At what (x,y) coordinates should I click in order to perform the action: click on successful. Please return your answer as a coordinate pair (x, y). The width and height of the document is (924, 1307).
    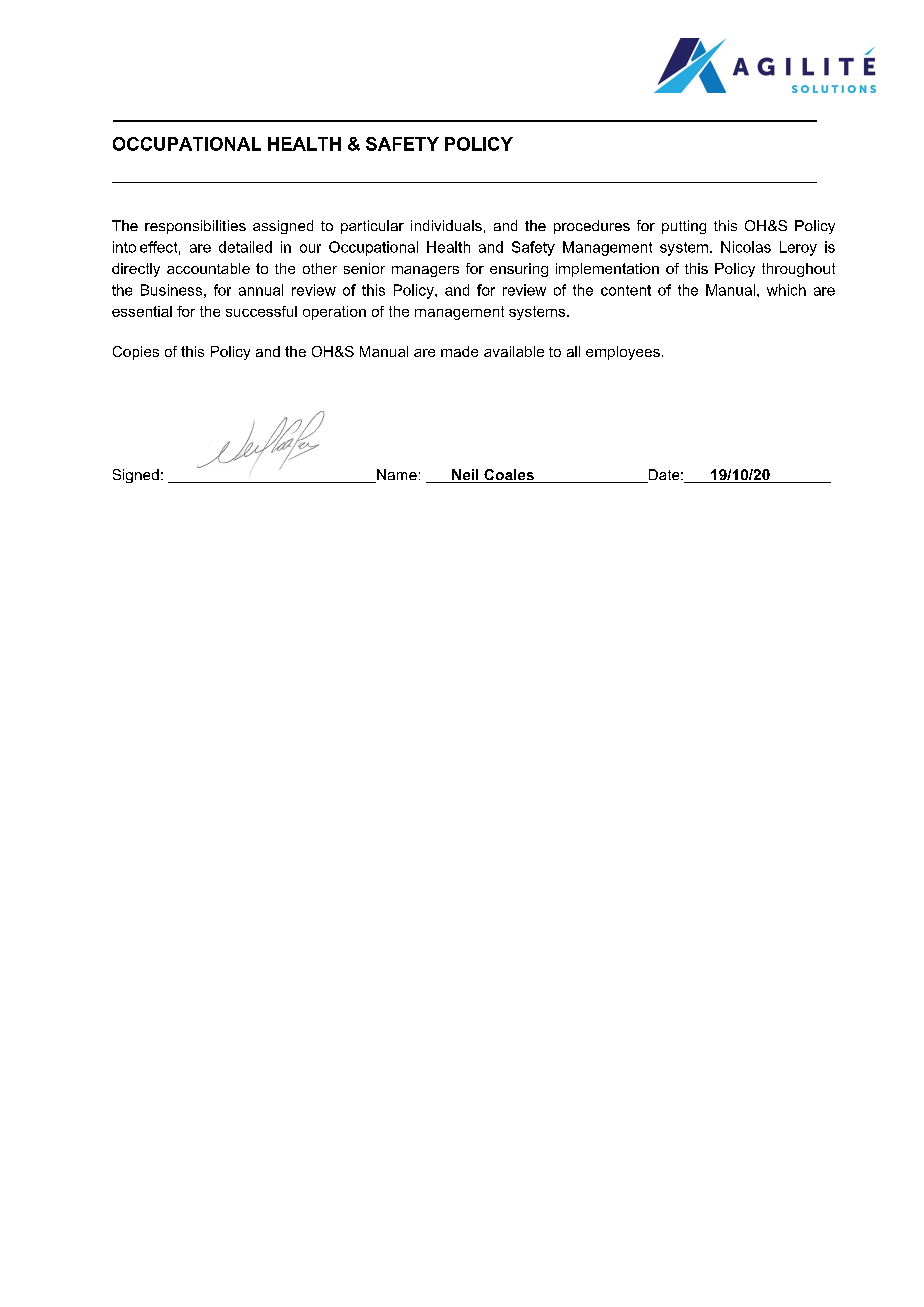
    Looking at the image, I should click on (261, 311).
